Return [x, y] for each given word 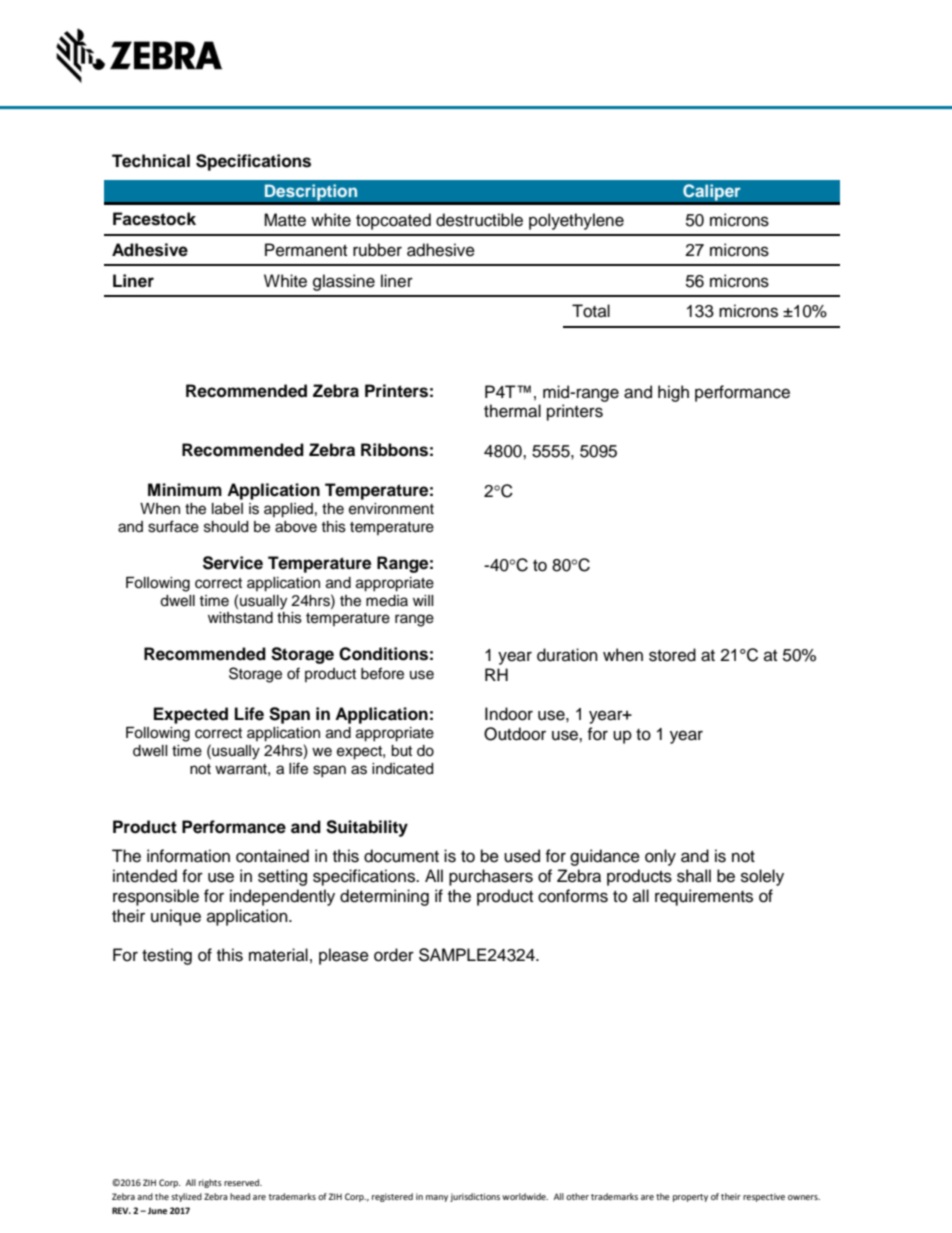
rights [210, 1183]
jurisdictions [475, 1197]
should [226, 527]
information [188, 856]
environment [391, 509]
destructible [479, 220]
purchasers [491, 877]
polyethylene [576, 221]
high [673, 393]
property [690, 1198]
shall [694, 876]
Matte [285, 220]
